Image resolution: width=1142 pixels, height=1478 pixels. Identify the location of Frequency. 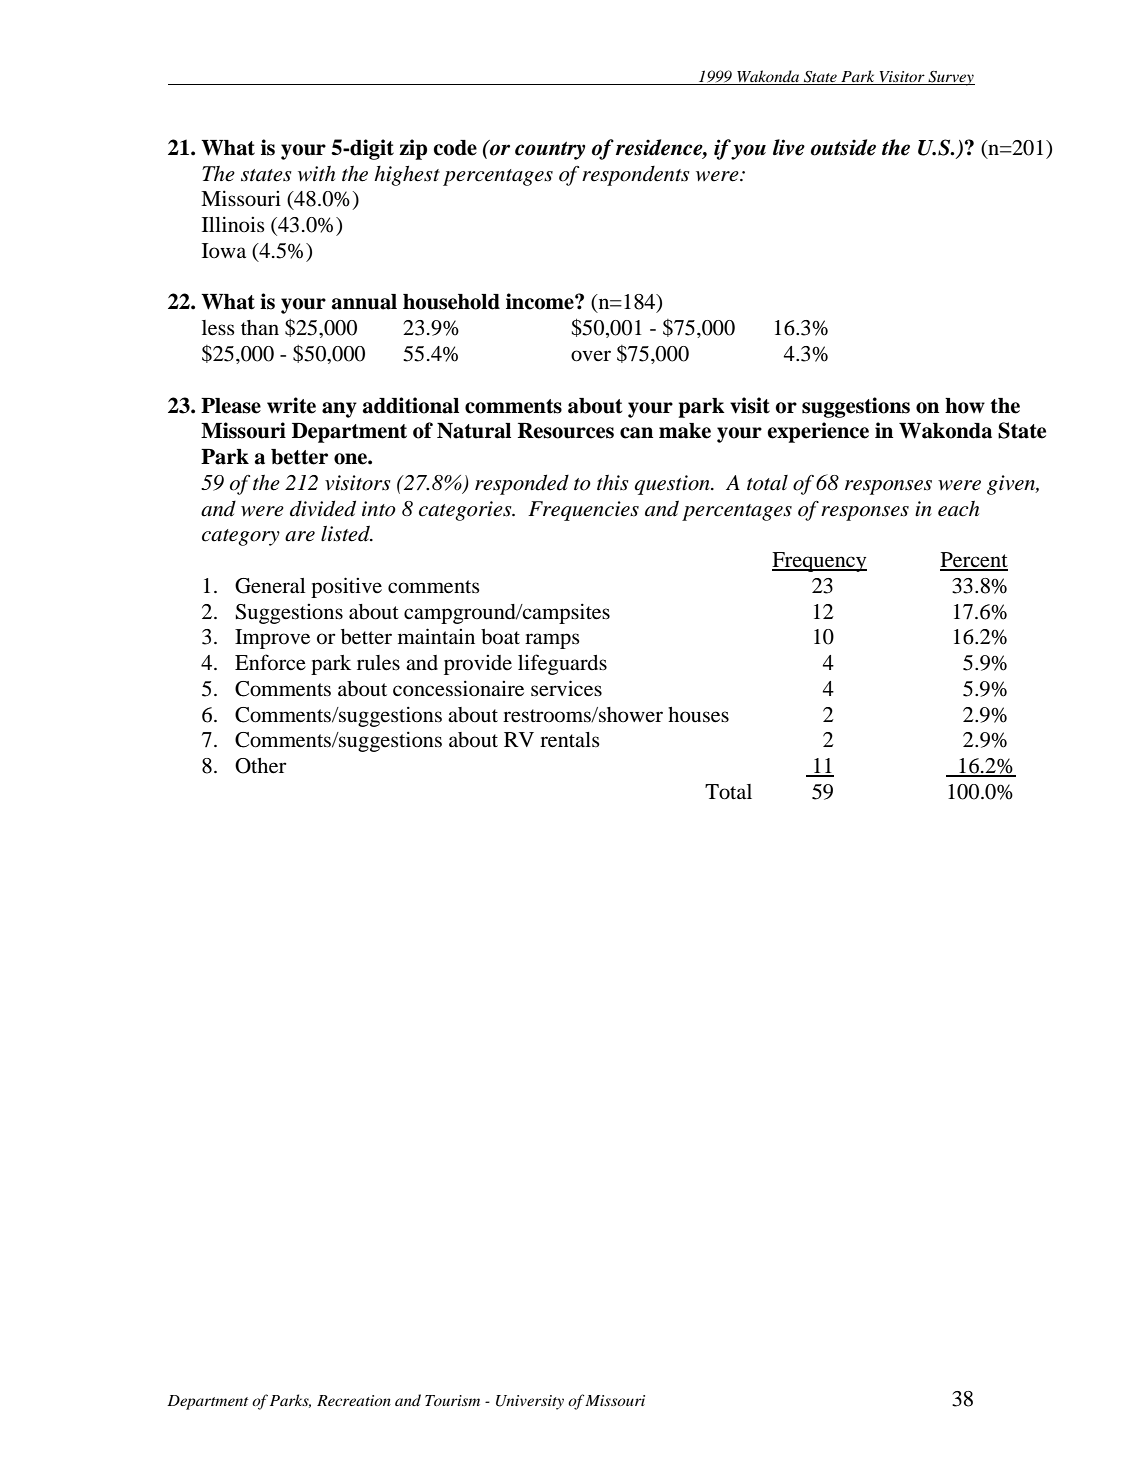
(819, 562).
